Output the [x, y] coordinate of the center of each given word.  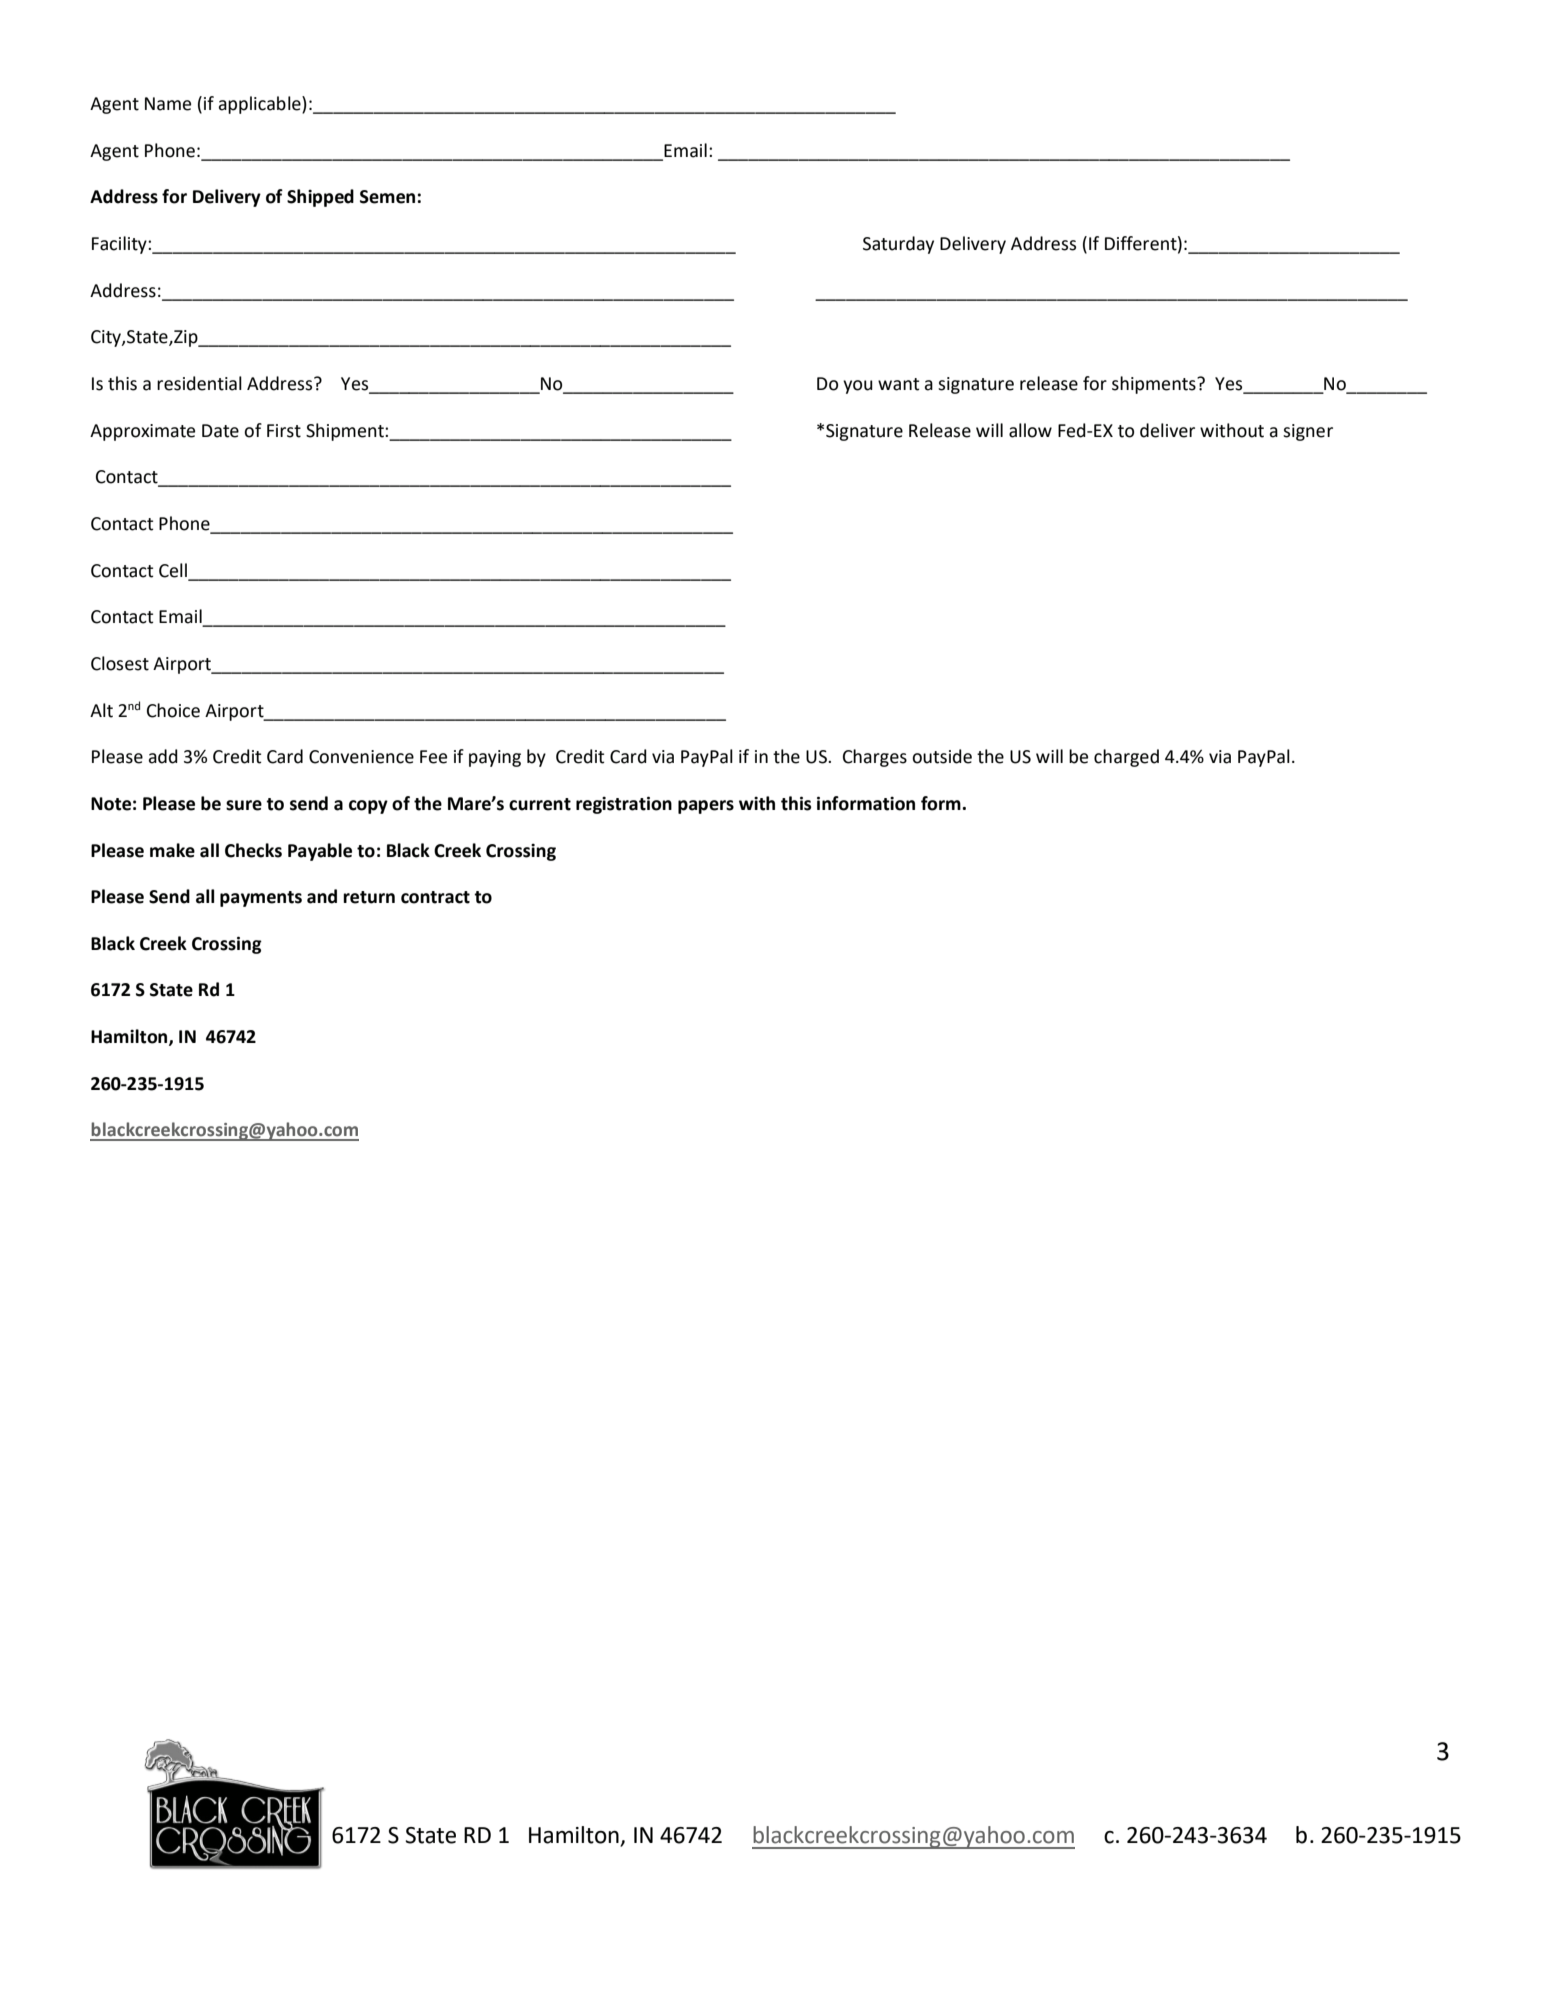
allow [1030, 430]
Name [168, 104]
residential [199, 383]
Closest [120, 663]
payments [261, 899]
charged [1126, 758]
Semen [387, 197]
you [858, 387]
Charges [875, 758]
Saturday [898, 245]
